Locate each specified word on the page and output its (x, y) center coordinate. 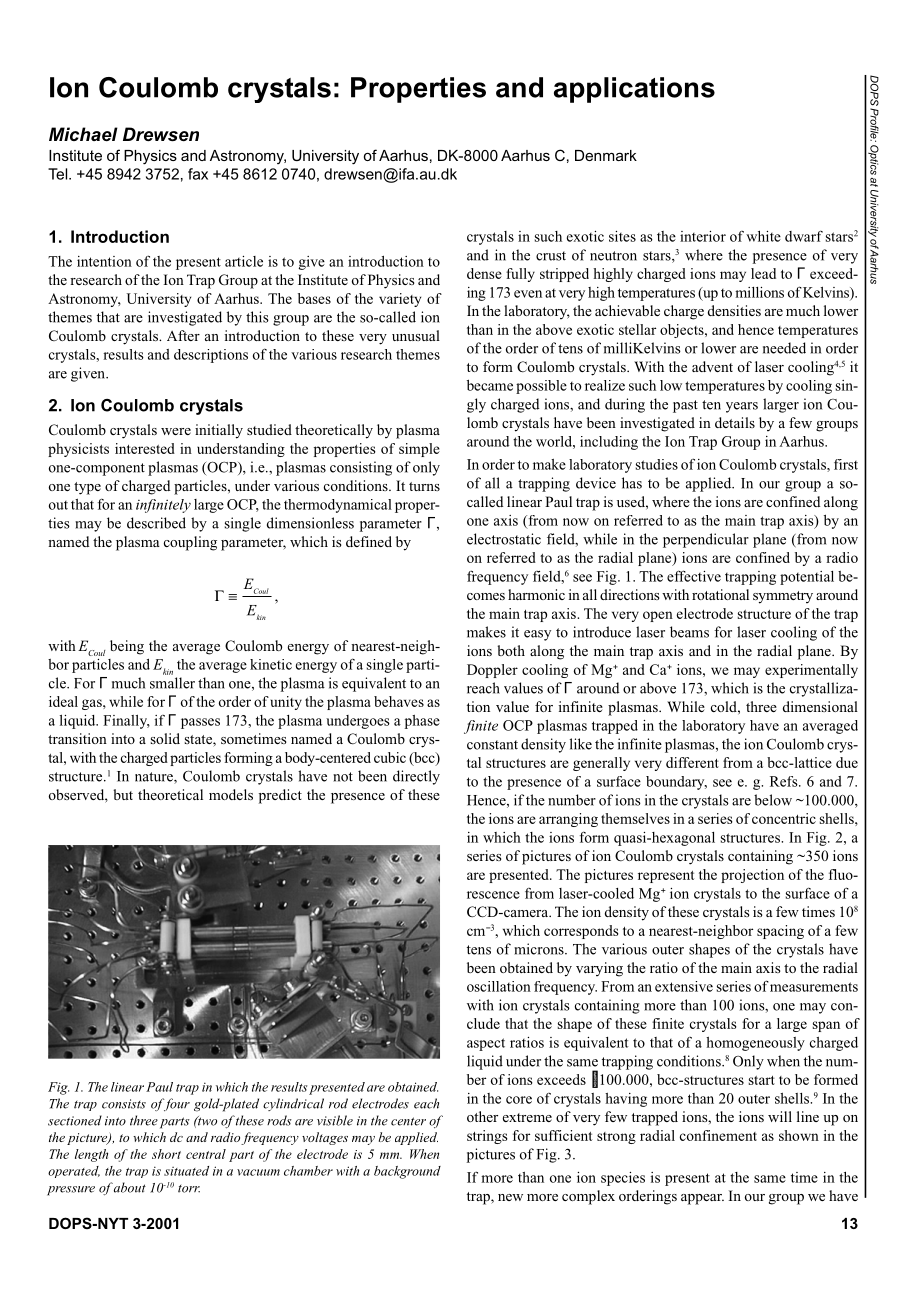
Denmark (606, 155)
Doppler (492, 671)
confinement (718, 1135)
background (407, 1172)
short (166, 1154)
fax (198, 174)
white (763, 236)
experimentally (811, 671)
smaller (172, 683)
